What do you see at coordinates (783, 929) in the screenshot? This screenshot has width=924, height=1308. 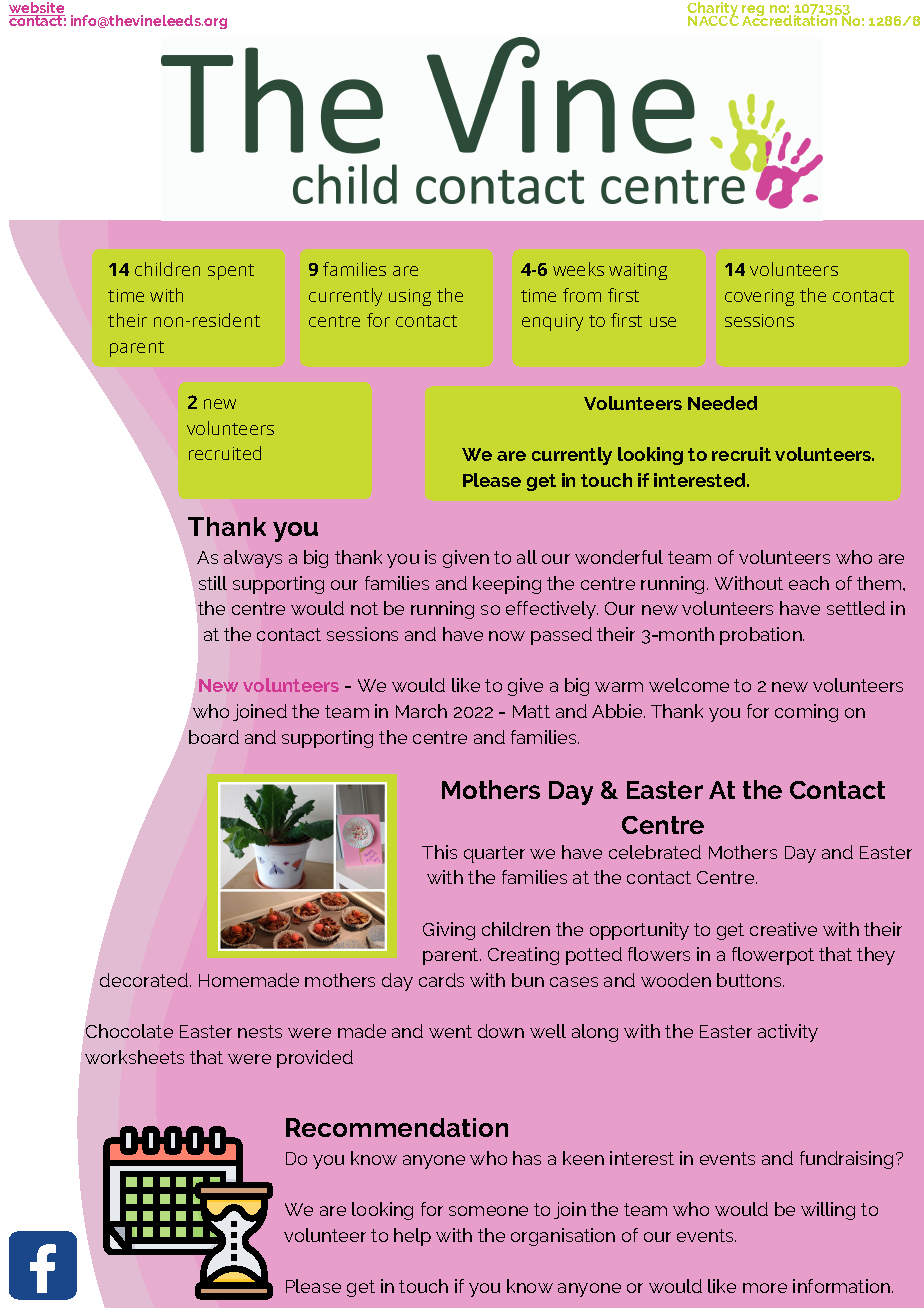 I see `creative` at bounding box center [783, 929].
